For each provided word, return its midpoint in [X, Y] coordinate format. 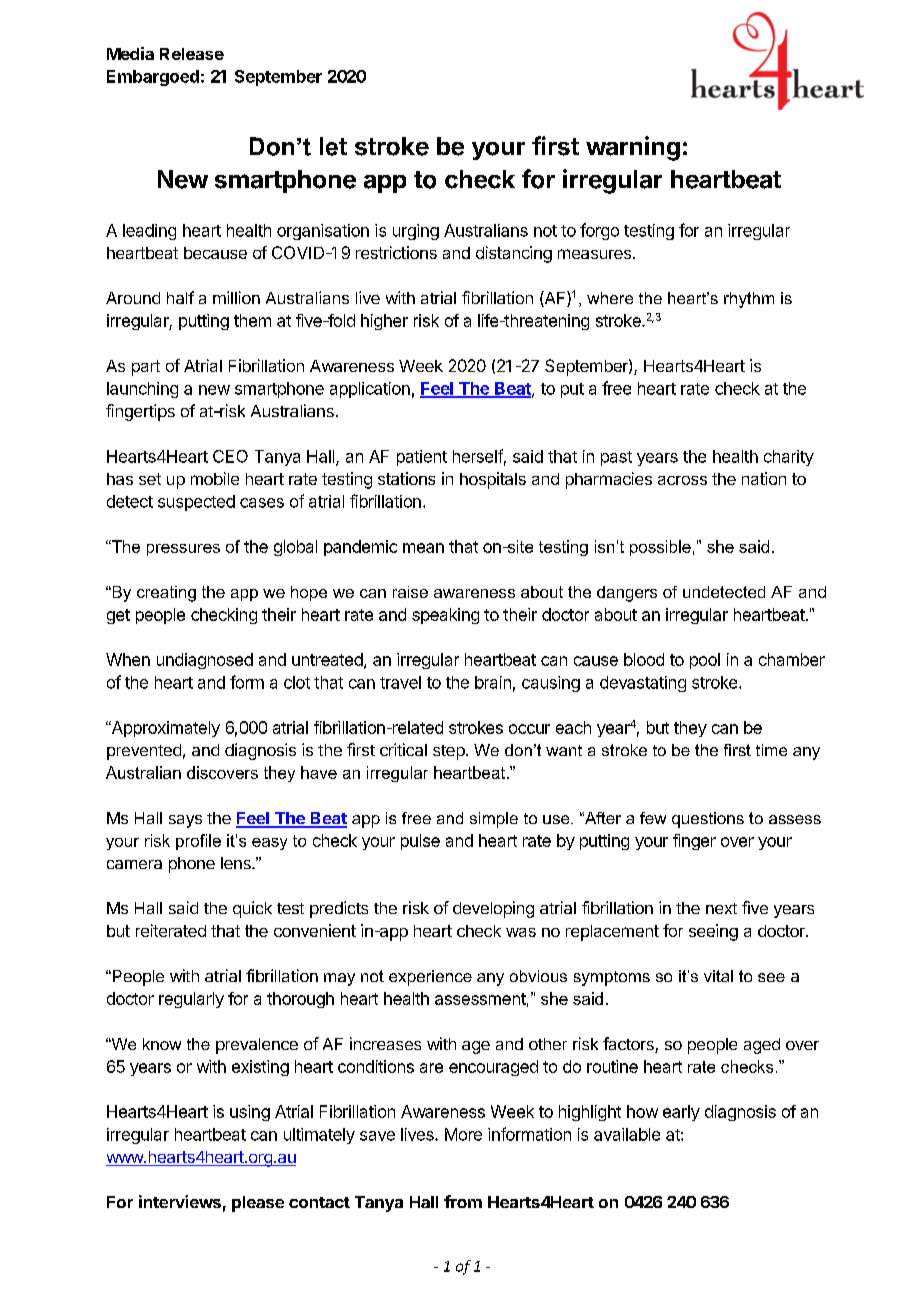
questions [708, 820]
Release [192, 54]
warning [633, 148]
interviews [180, 1201]
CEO [230, 456]
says [185, 821]
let [333, 146]
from [463, 1201]
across [682, 480]
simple [494, 820]
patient [422, 458]
